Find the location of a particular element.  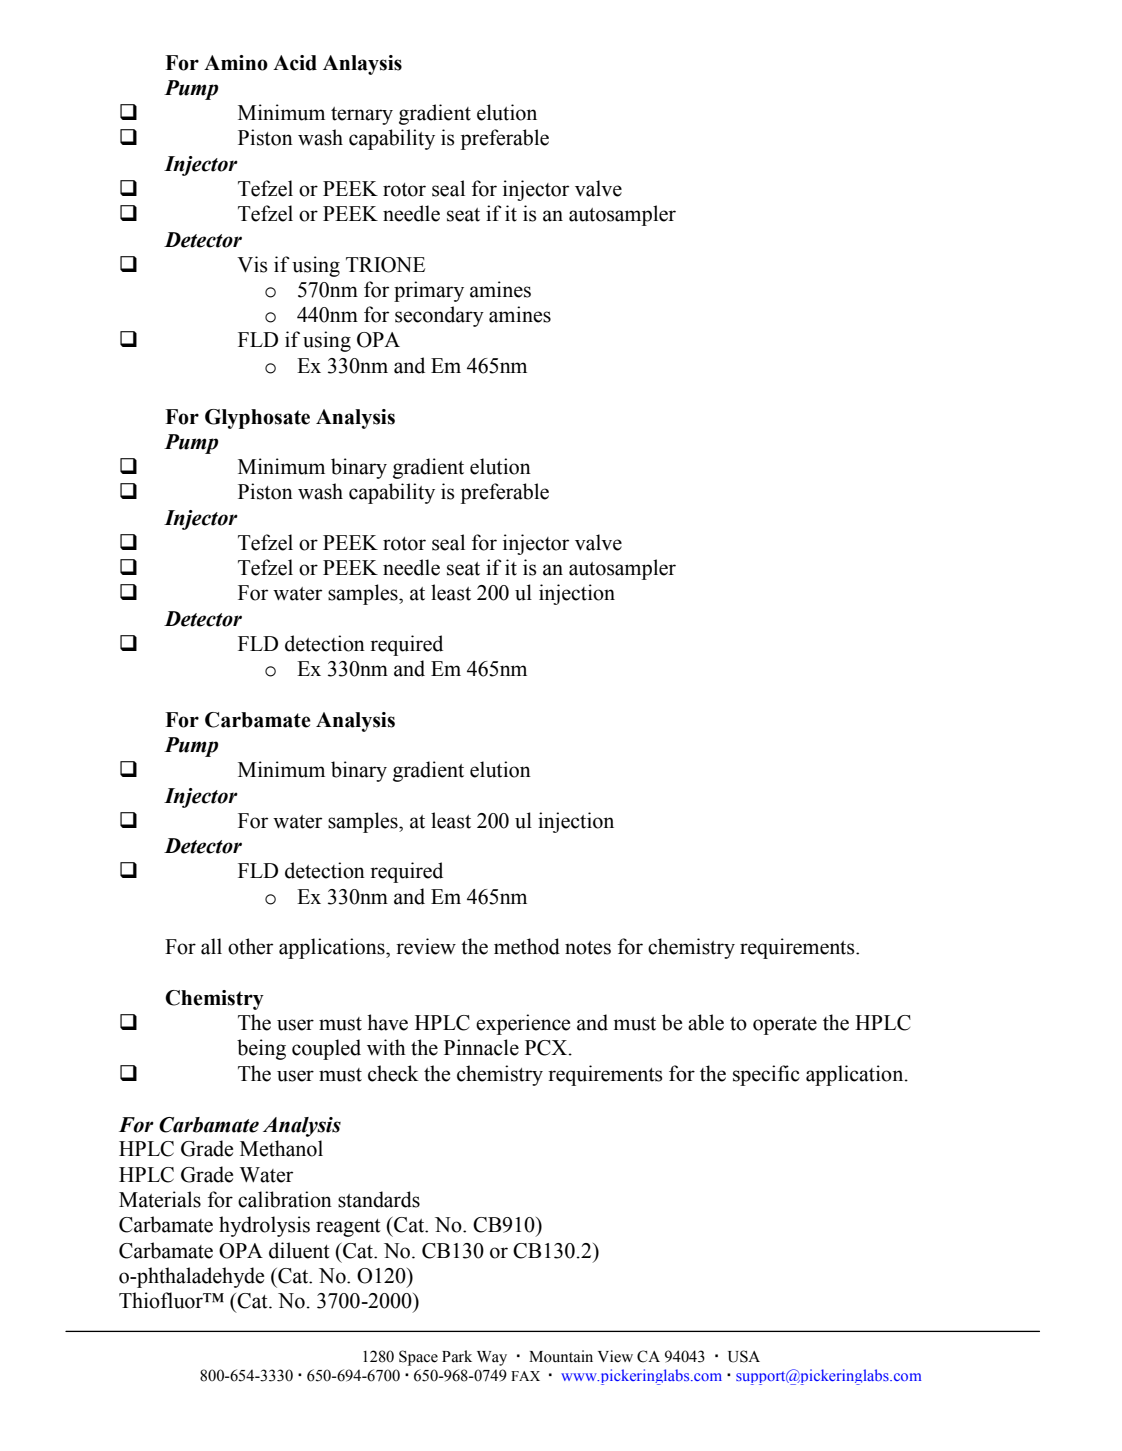

primary is located at coordinates (429, 291).
